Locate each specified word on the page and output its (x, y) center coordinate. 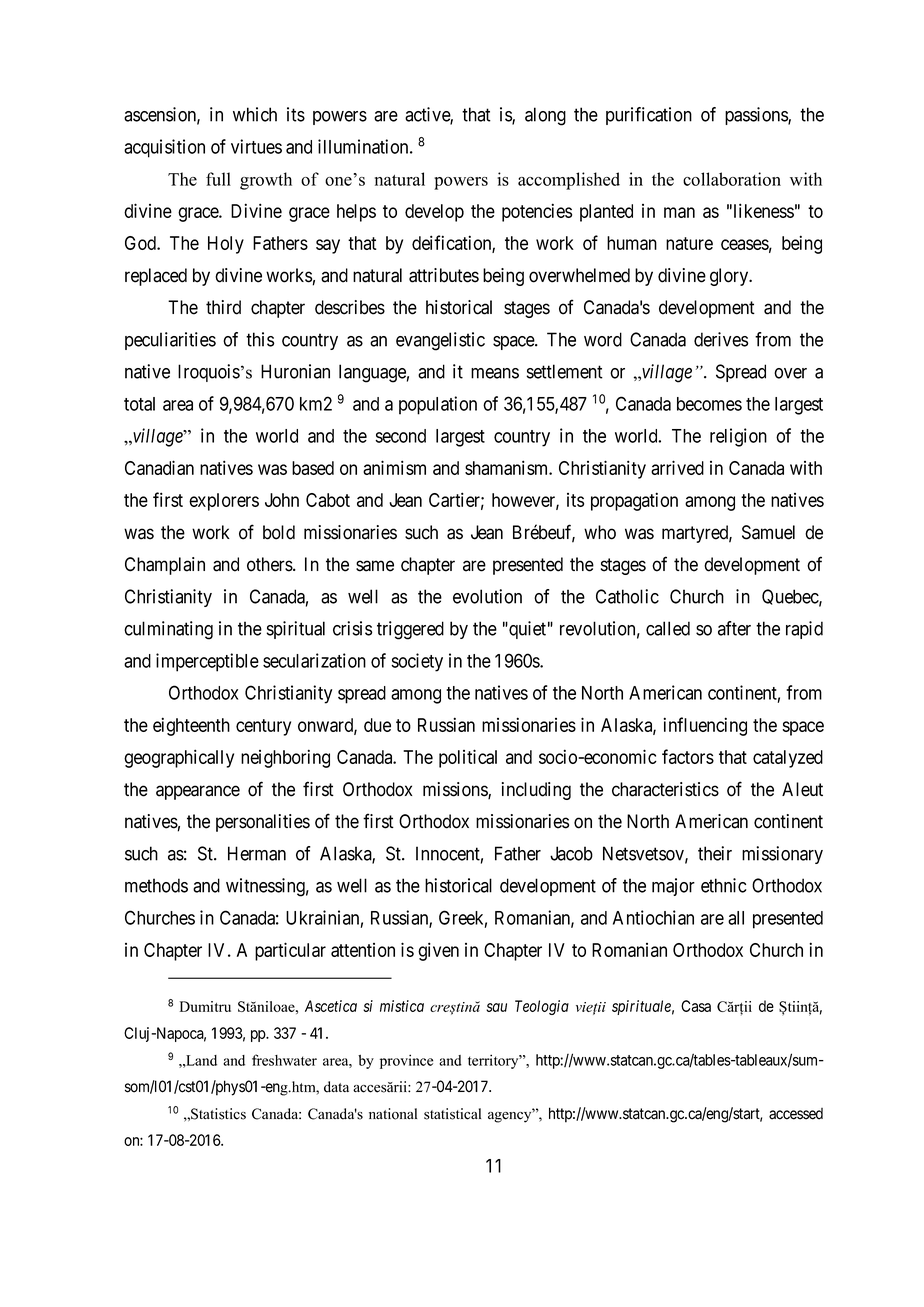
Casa (696, 1006)
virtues (256, 146)
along (545, 116)
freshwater (284, 1060)
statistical (452, 1114)
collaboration (732, 179)
